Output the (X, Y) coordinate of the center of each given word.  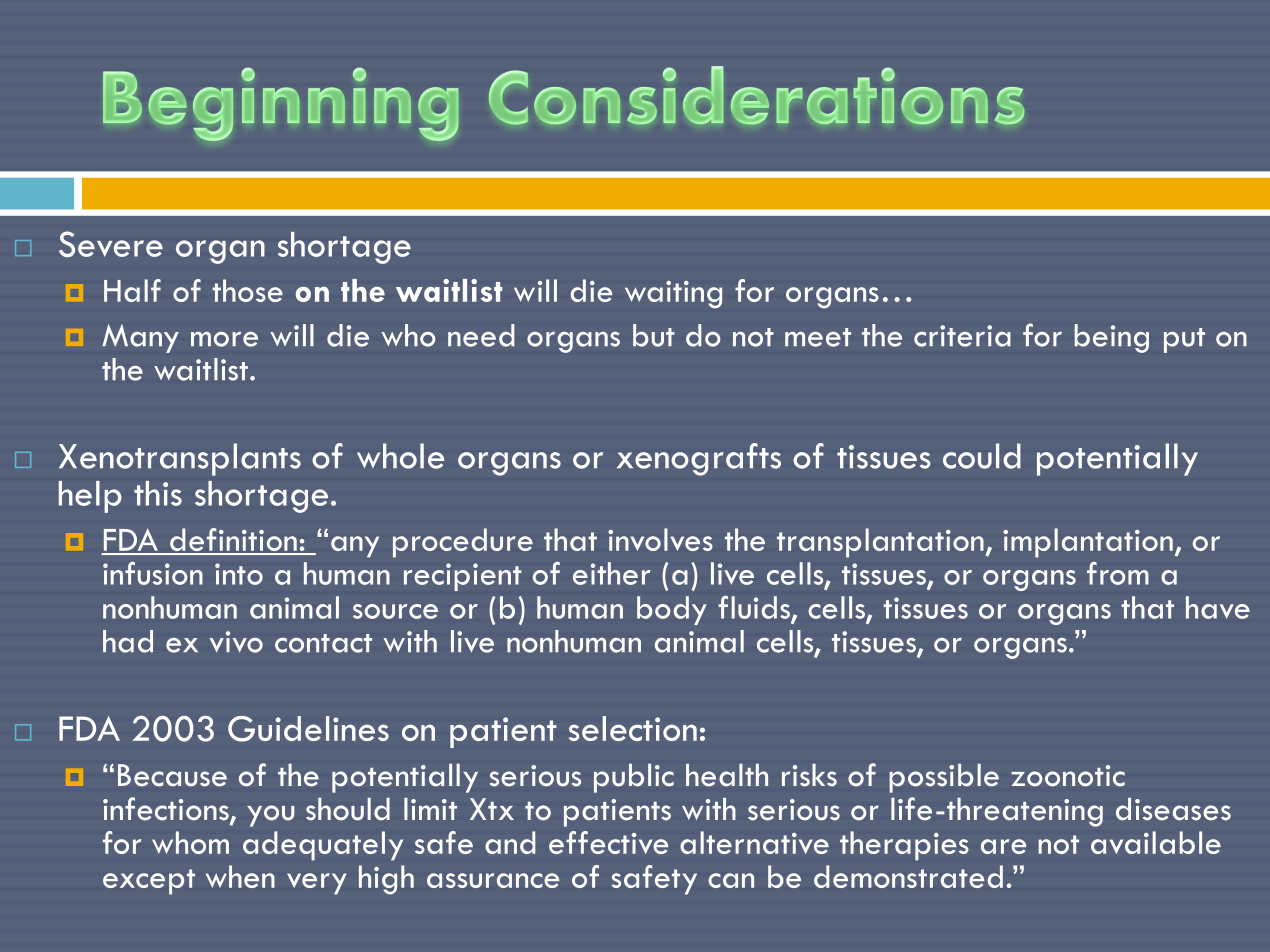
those (247, 290)
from (1118, 573)
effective (609, 842)
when (240, 876)
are (1004, 846)
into (239, 574)
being (1112, 338)
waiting (673, 295)
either (611, 573)
